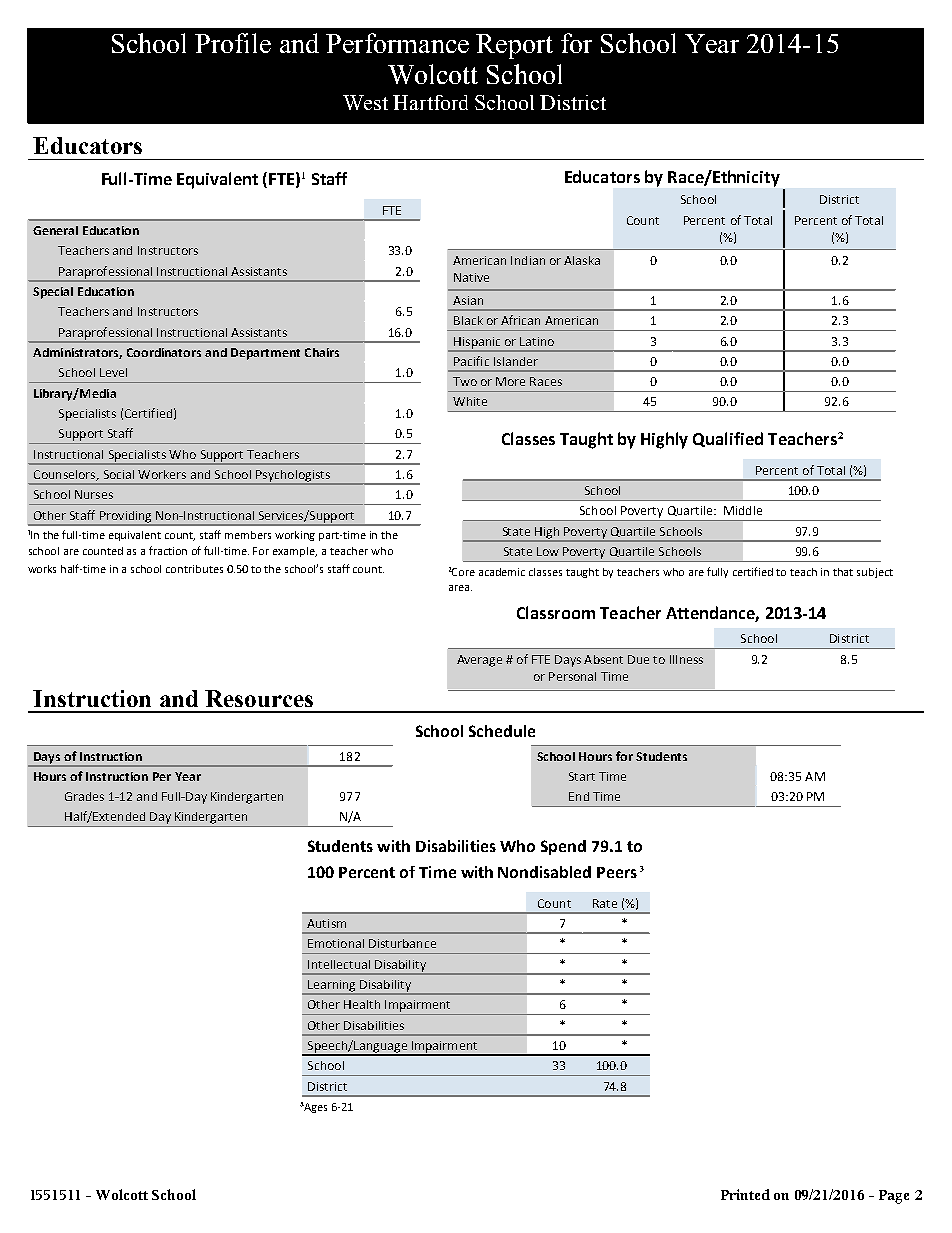 The width and height of the screenshot is (952, 1233). I want to click on Printed, so click(745, 1194).
